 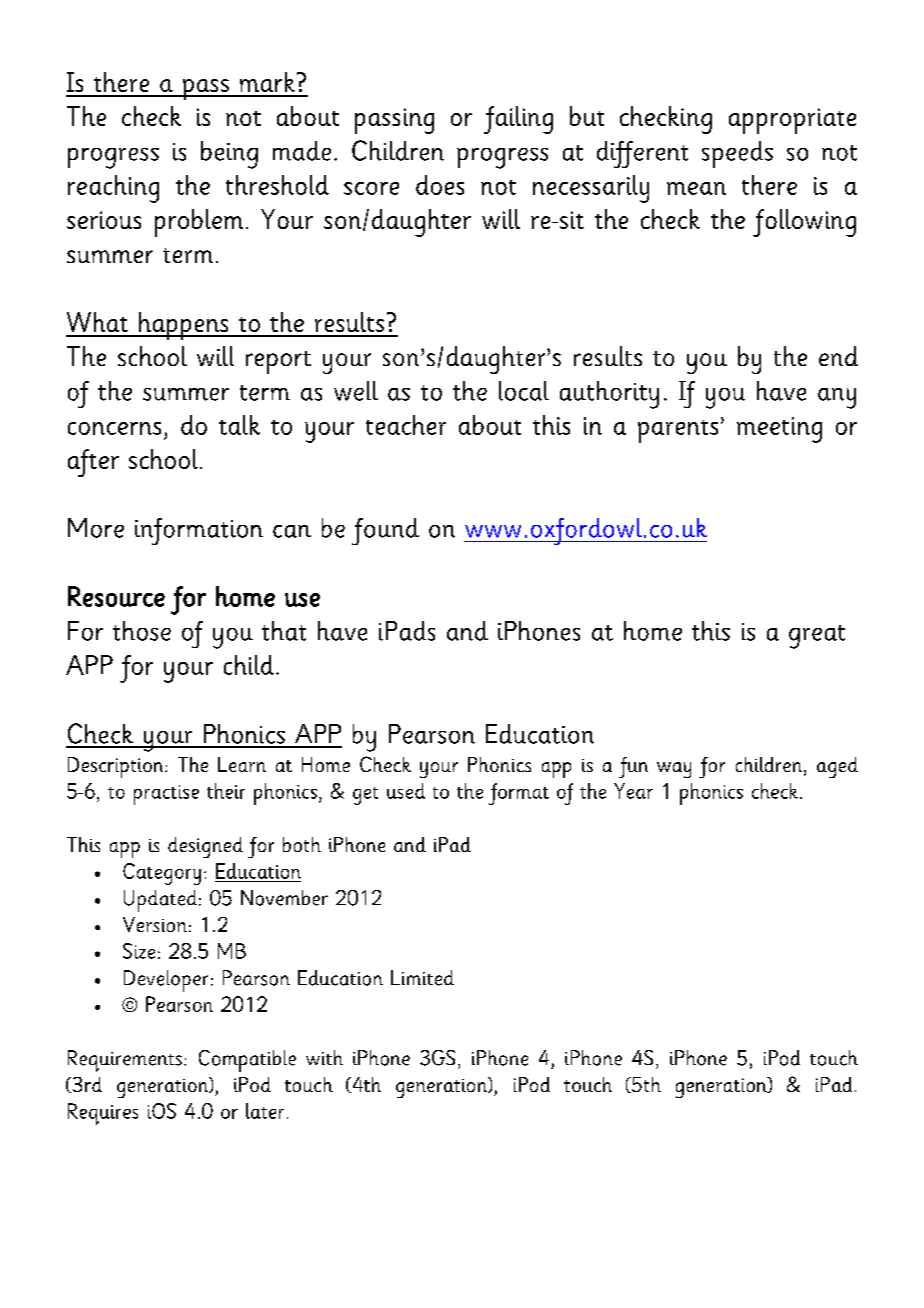 I want to click on with, so click(x=324, y=1057).
